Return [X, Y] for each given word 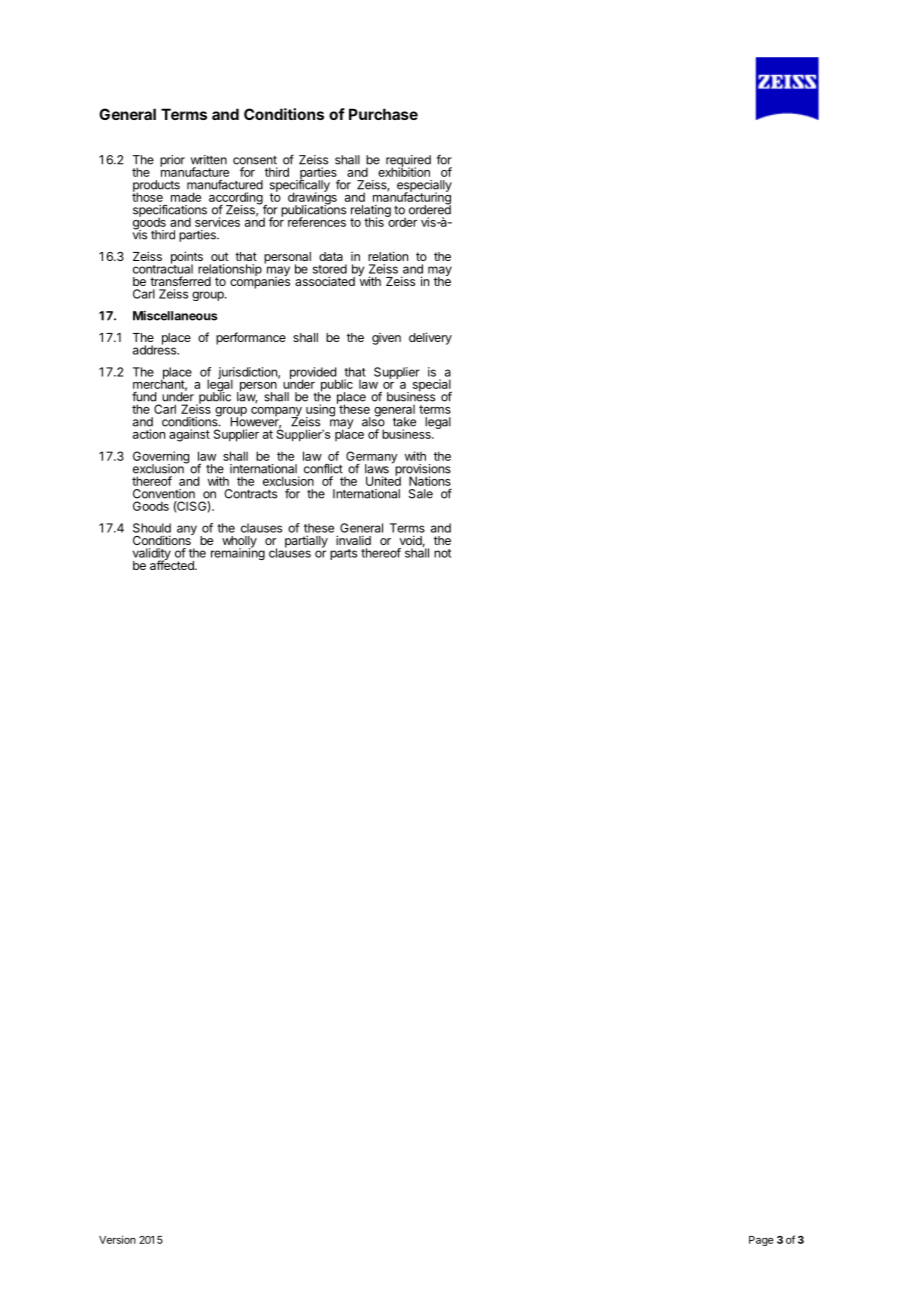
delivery [430, 338]
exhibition [404, 171]
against [189, 435]
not [442, 553]
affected [173, 564]
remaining [238, 553]
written [209, 160]
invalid [353, 540]
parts [343, 554]
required [408, 162]
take [404, 422]
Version [117, 1239]
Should [152, 528]
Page [761, 1241]
